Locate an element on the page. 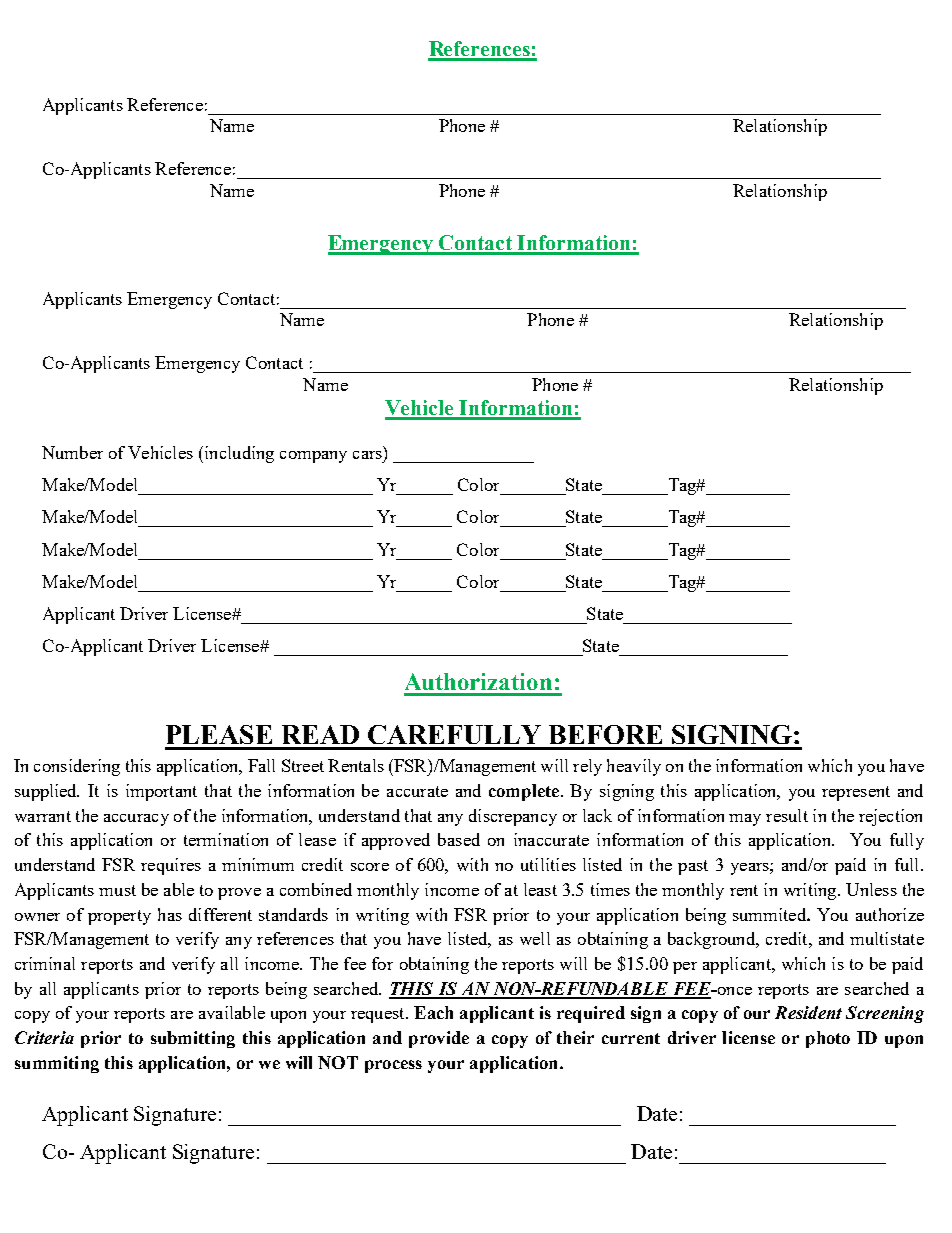 The width and height of the document is (952, 1233). provide is located at coordinates (439, 1039).
